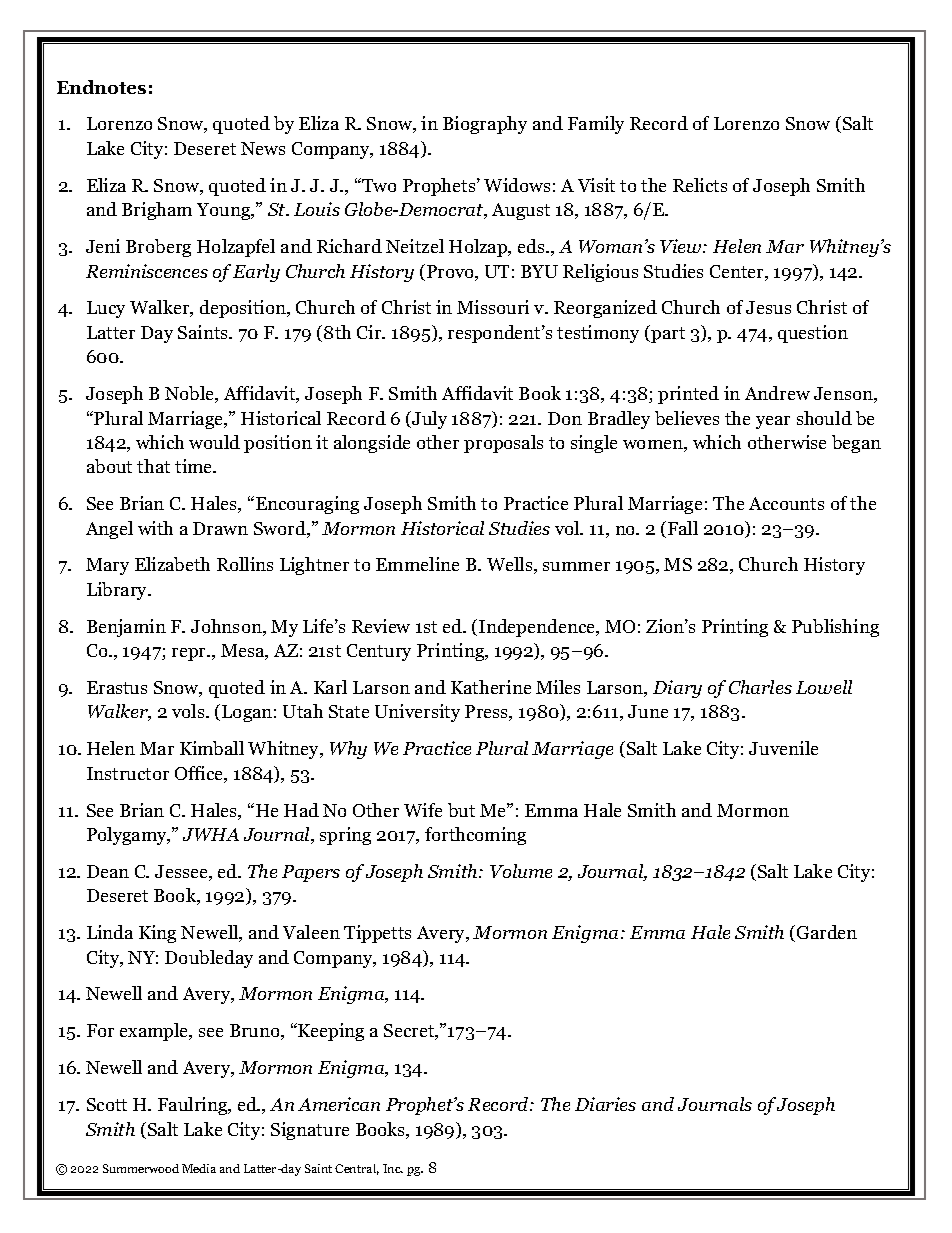 This screenshot has width=952, height=1233. What do you see at coordinates (263, 148) in the screenshot?
I see `News` at bounding box center [263, 148].
